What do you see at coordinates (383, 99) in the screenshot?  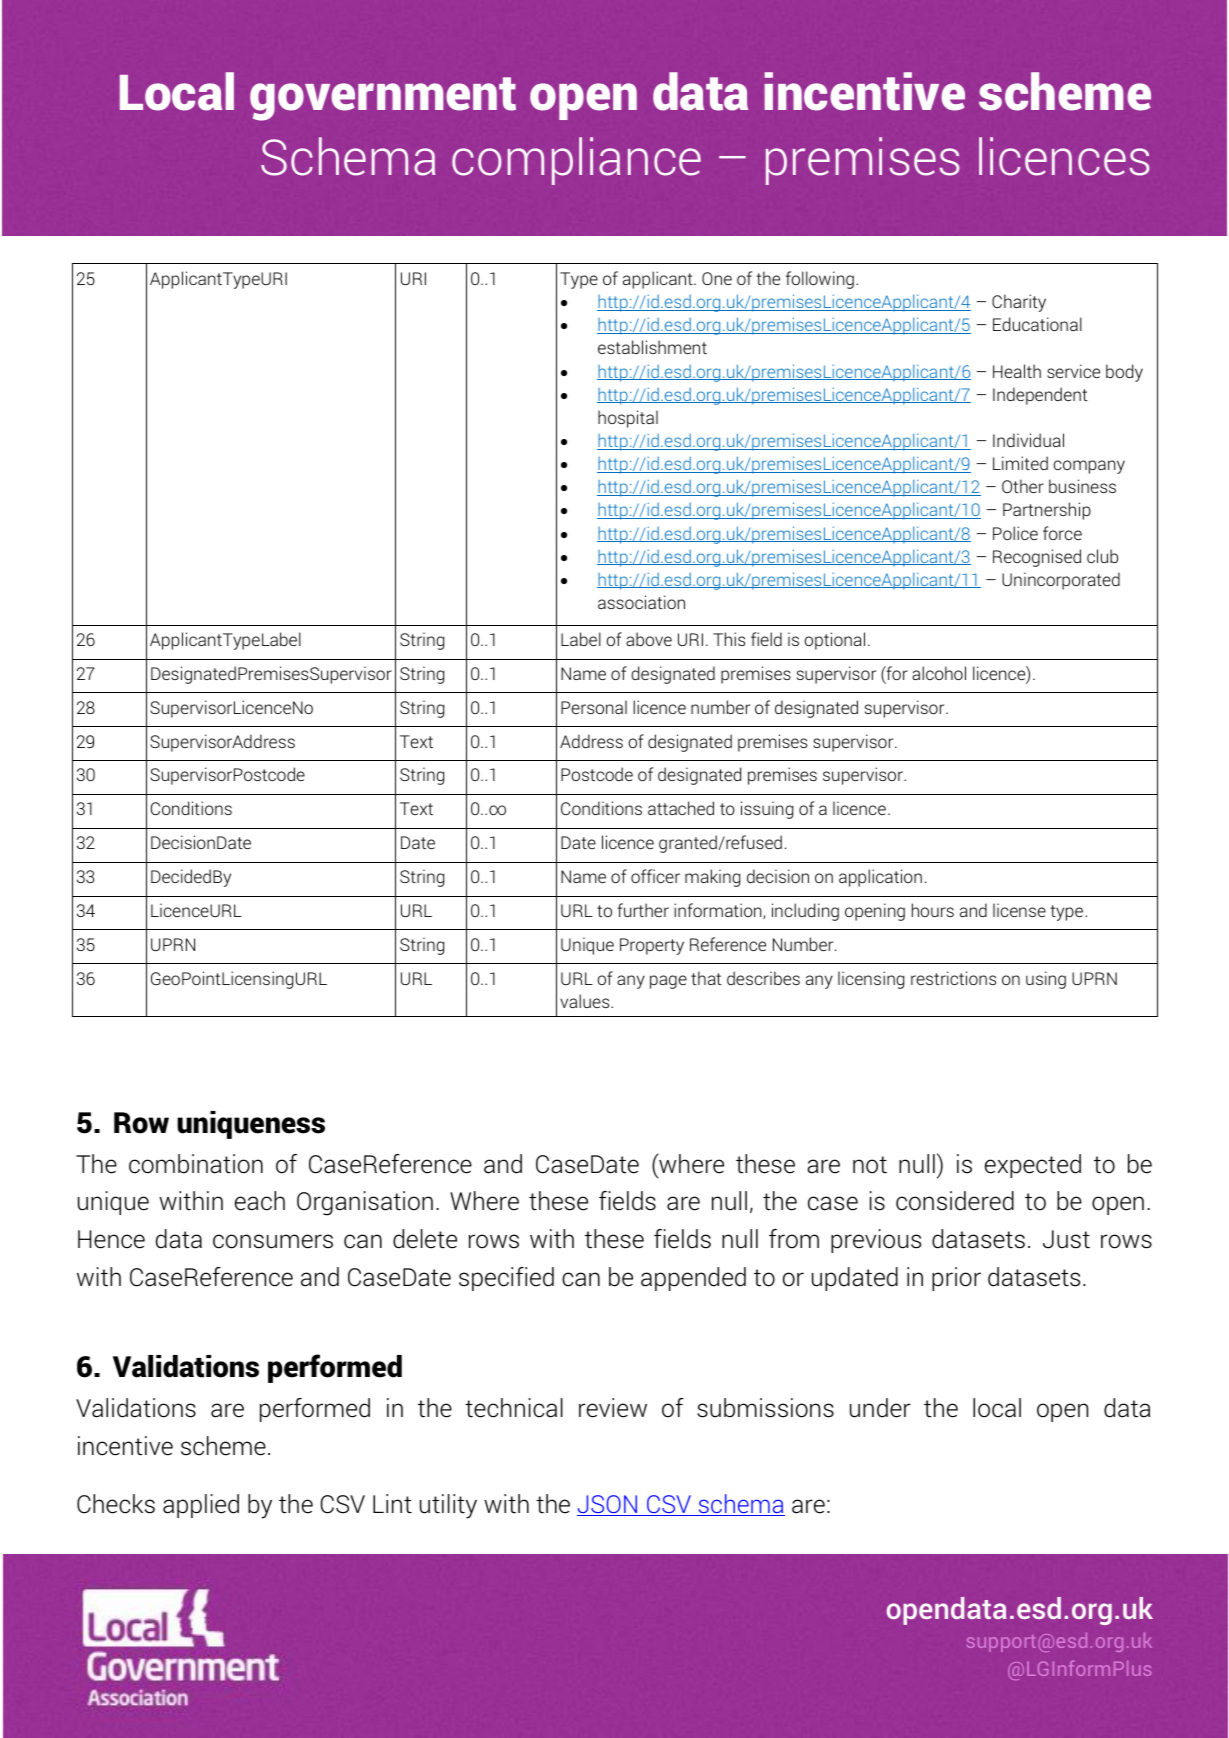 I see `government` at bounding box center [383, 99].
